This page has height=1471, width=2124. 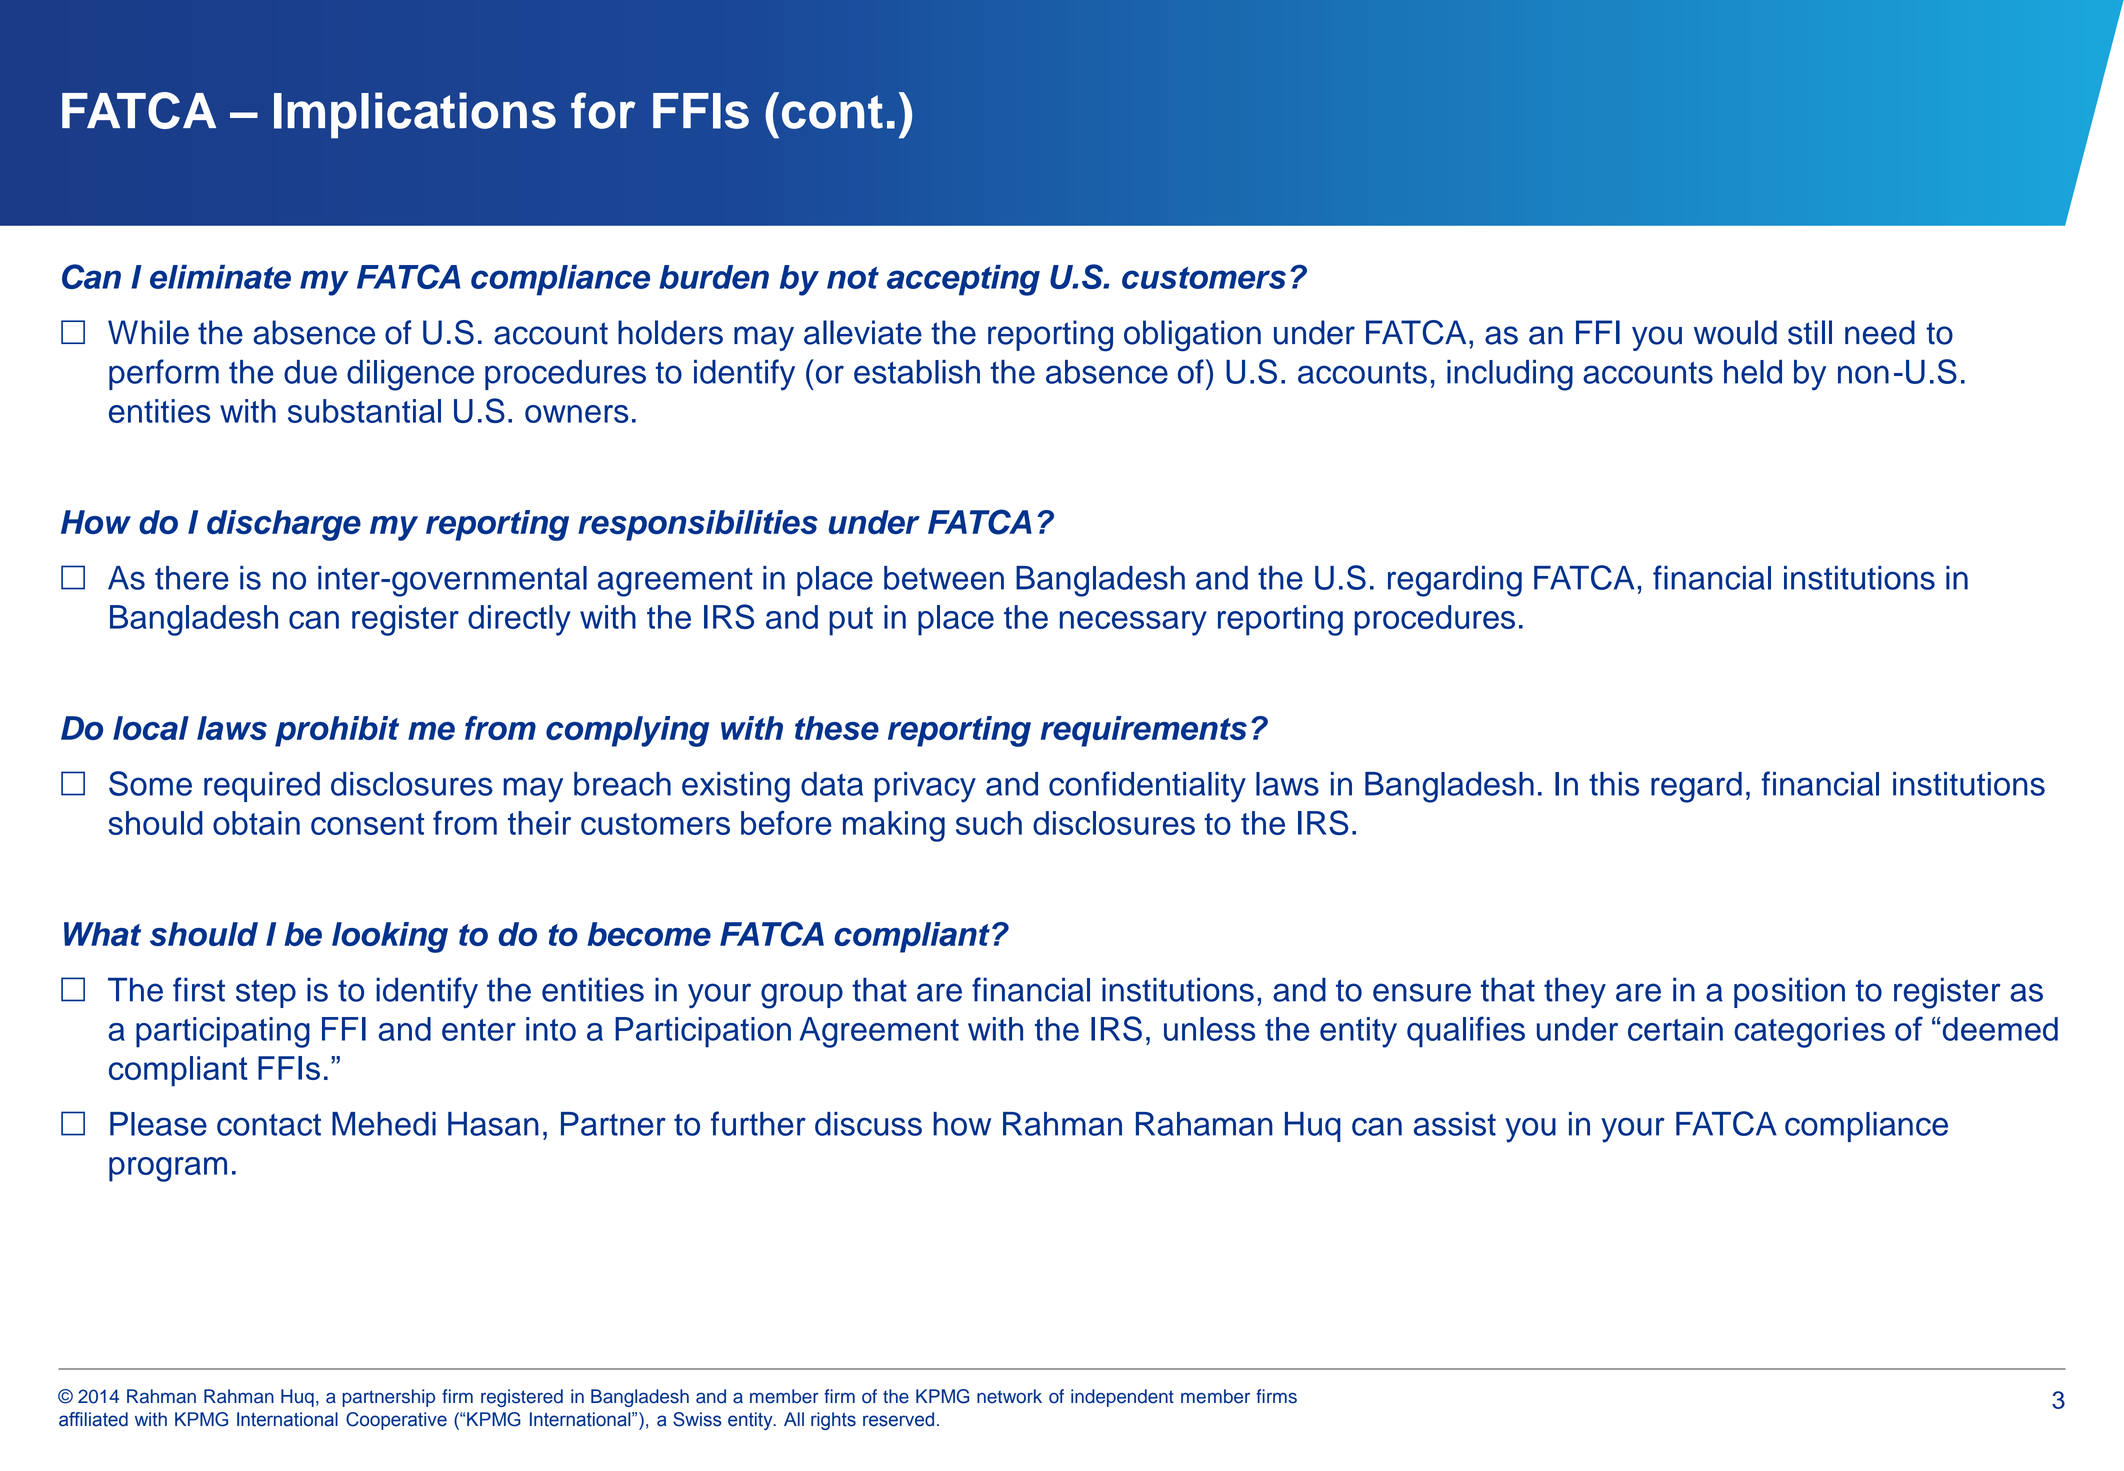 I want to click on required, so click(x=262, y=787).
